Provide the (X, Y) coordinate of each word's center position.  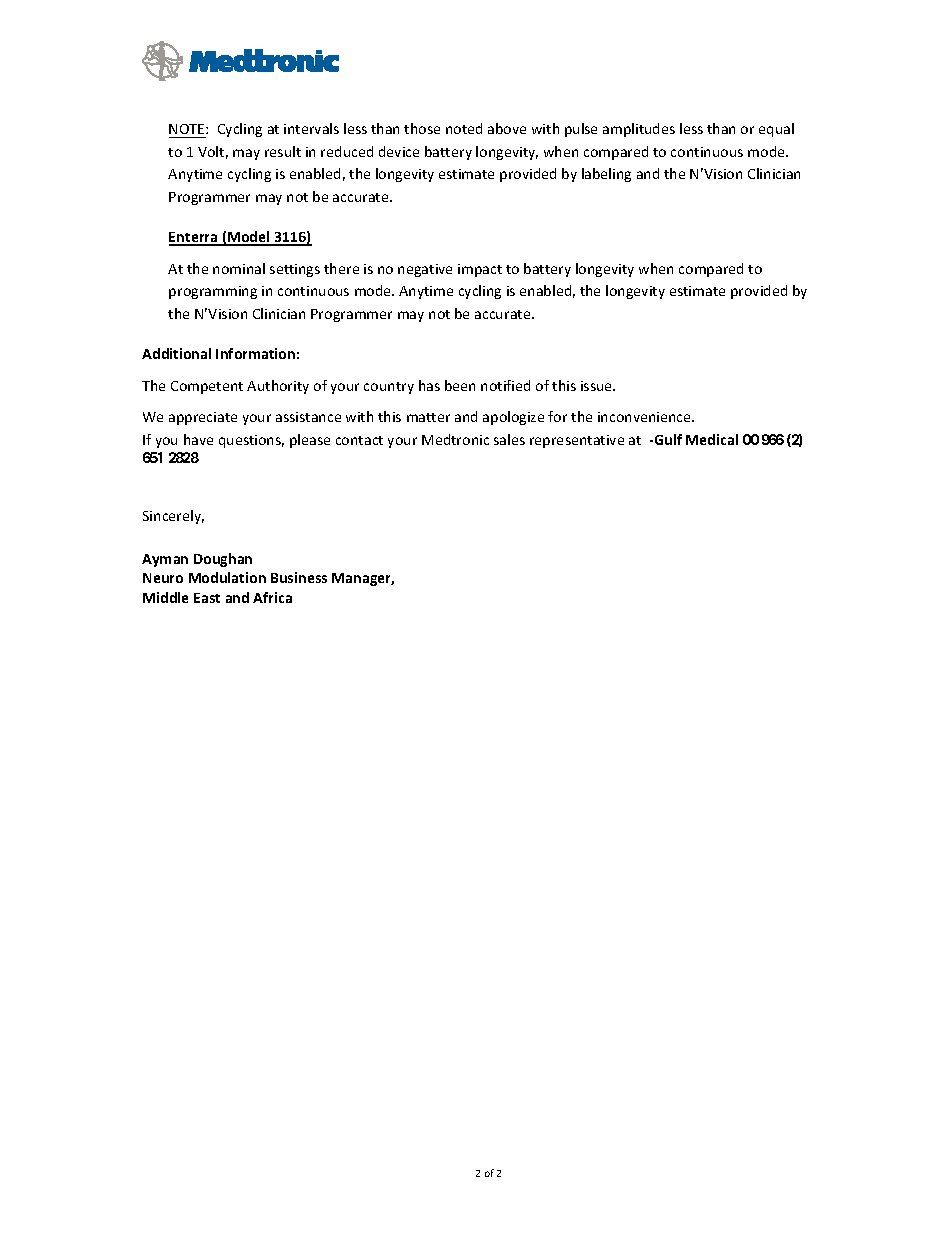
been (460, 385)
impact (480, 270)
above (507, 128)
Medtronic (455, 439)
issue (598, 386)
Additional (176, 353)
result (283, 151)
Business (299, 577)
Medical (712, 439)
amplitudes (639, 130)
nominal (239, 268)
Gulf (667, 439)
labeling (606, 175)
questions (251, 441)
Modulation (227, 577)
